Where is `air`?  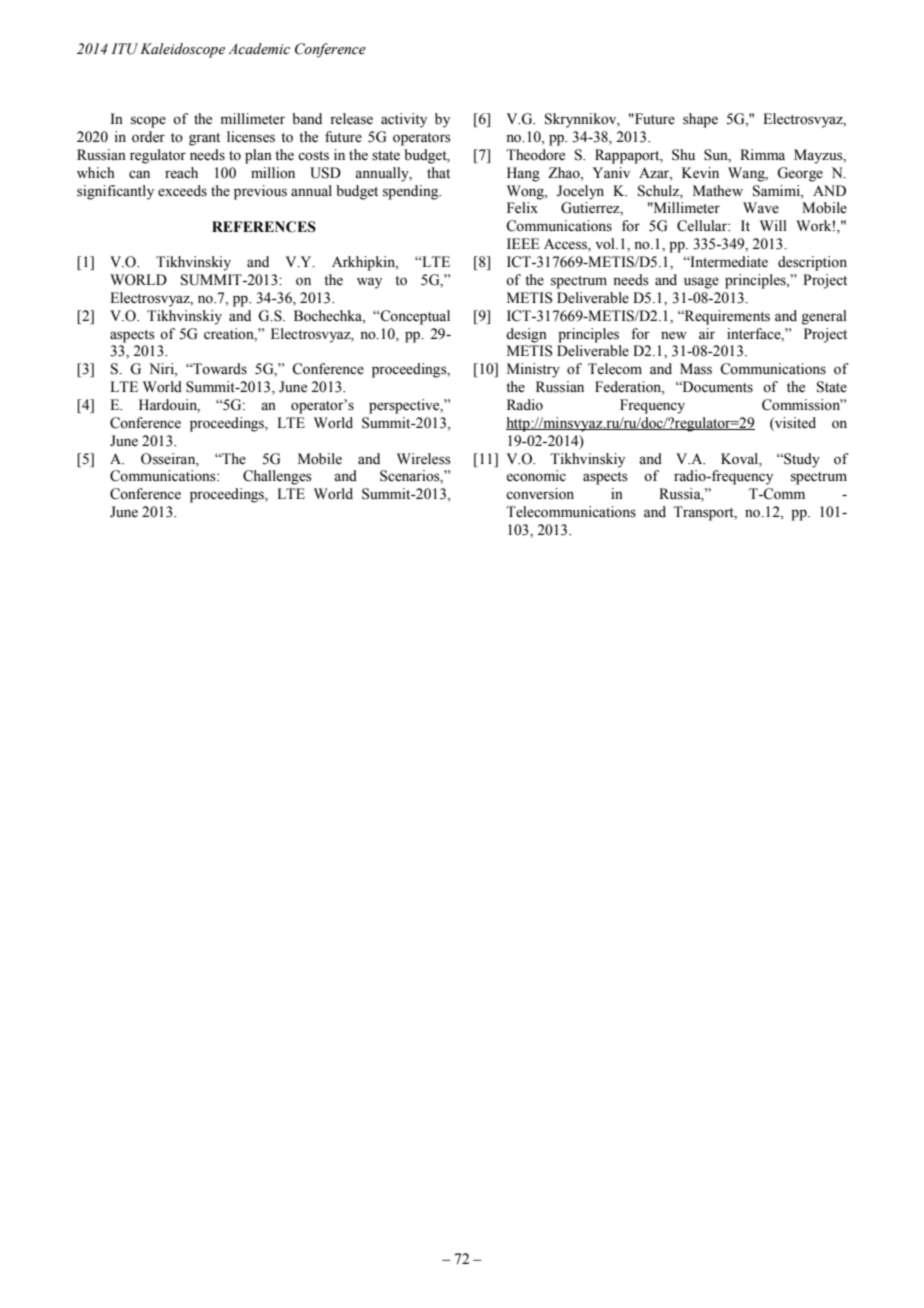 air is located at coordinates (707, 333).
